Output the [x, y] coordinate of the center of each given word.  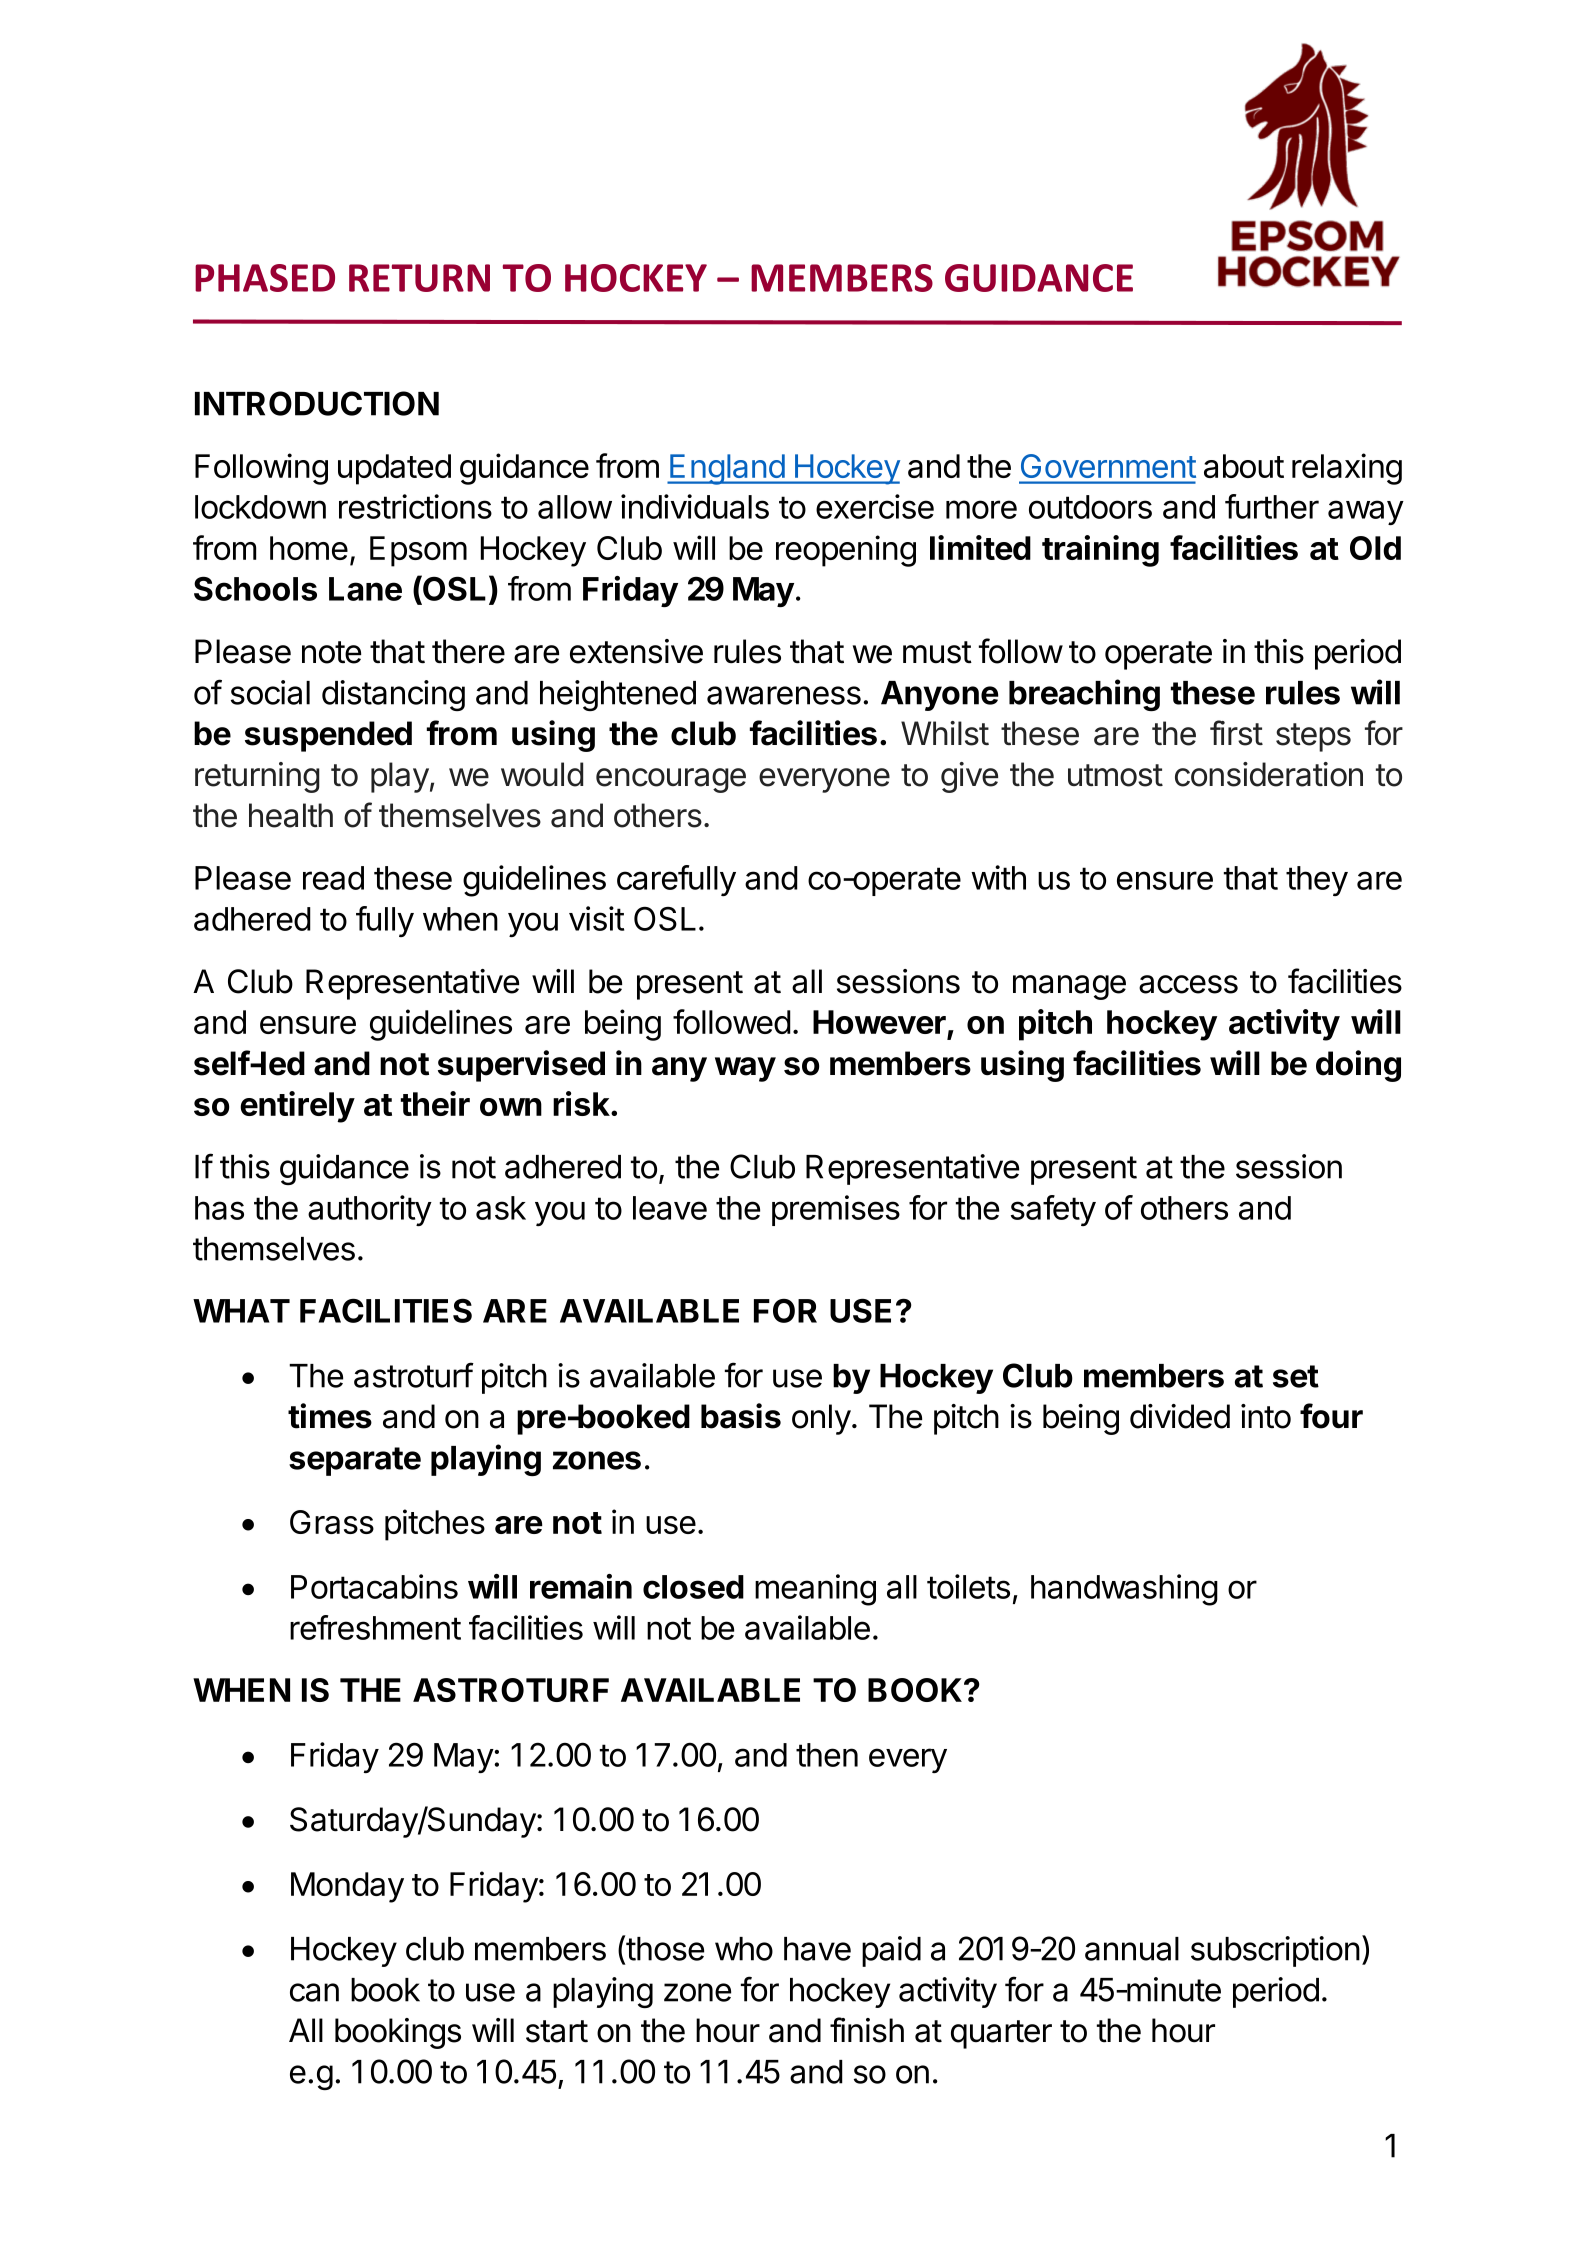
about [1244, 466]
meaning [815, 1590]
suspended [328, 736]
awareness [784, 695]
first [1236, 733]
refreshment [375, 1627]
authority [370, 1210]
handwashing [1124, 1590]
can [314, 1992]
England [727, 469]
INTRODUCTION [317, 403]
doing [1358, 1066]
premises [836, 1210]
